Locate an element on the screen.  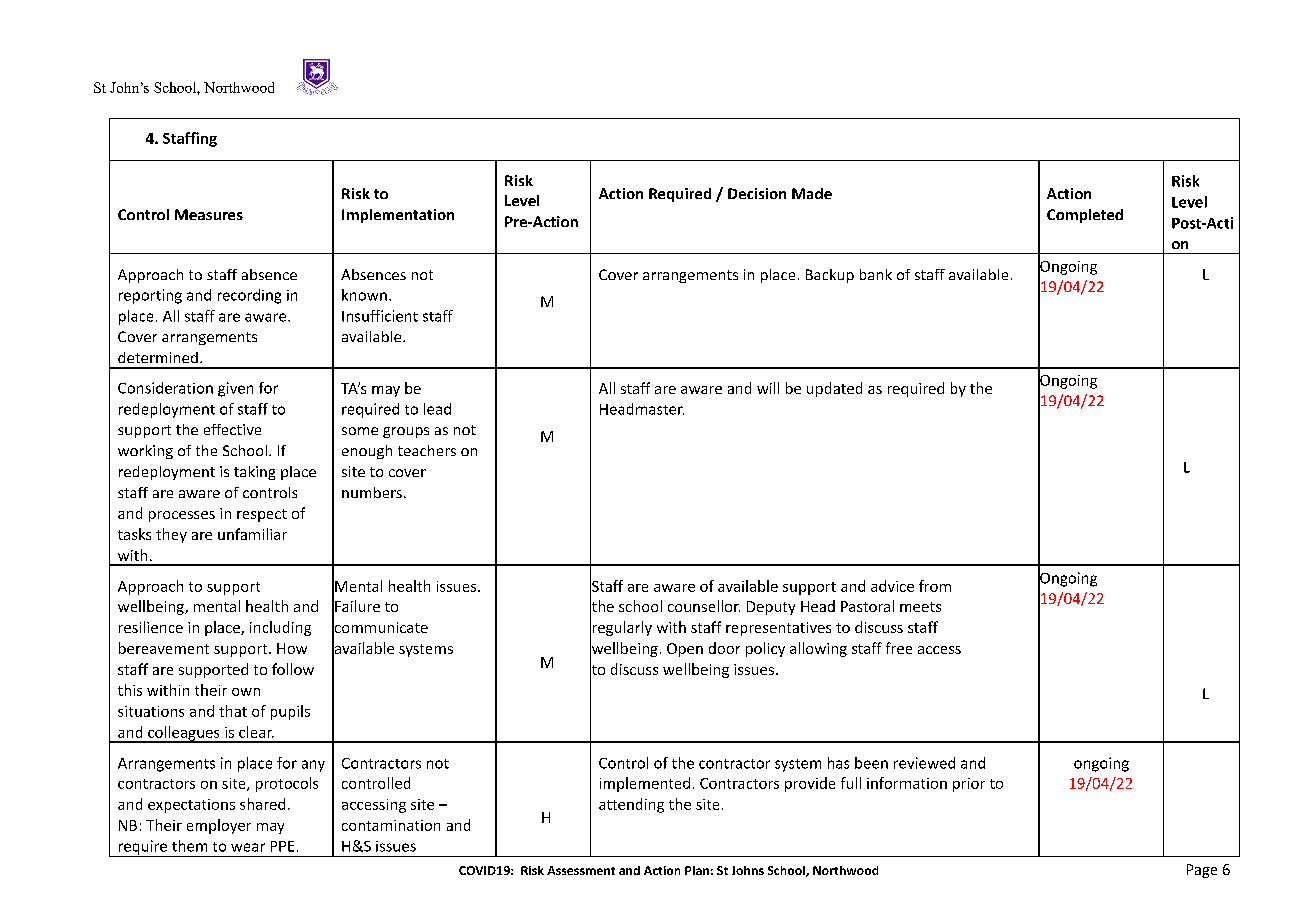
given is located at coordinates (235, 389).
